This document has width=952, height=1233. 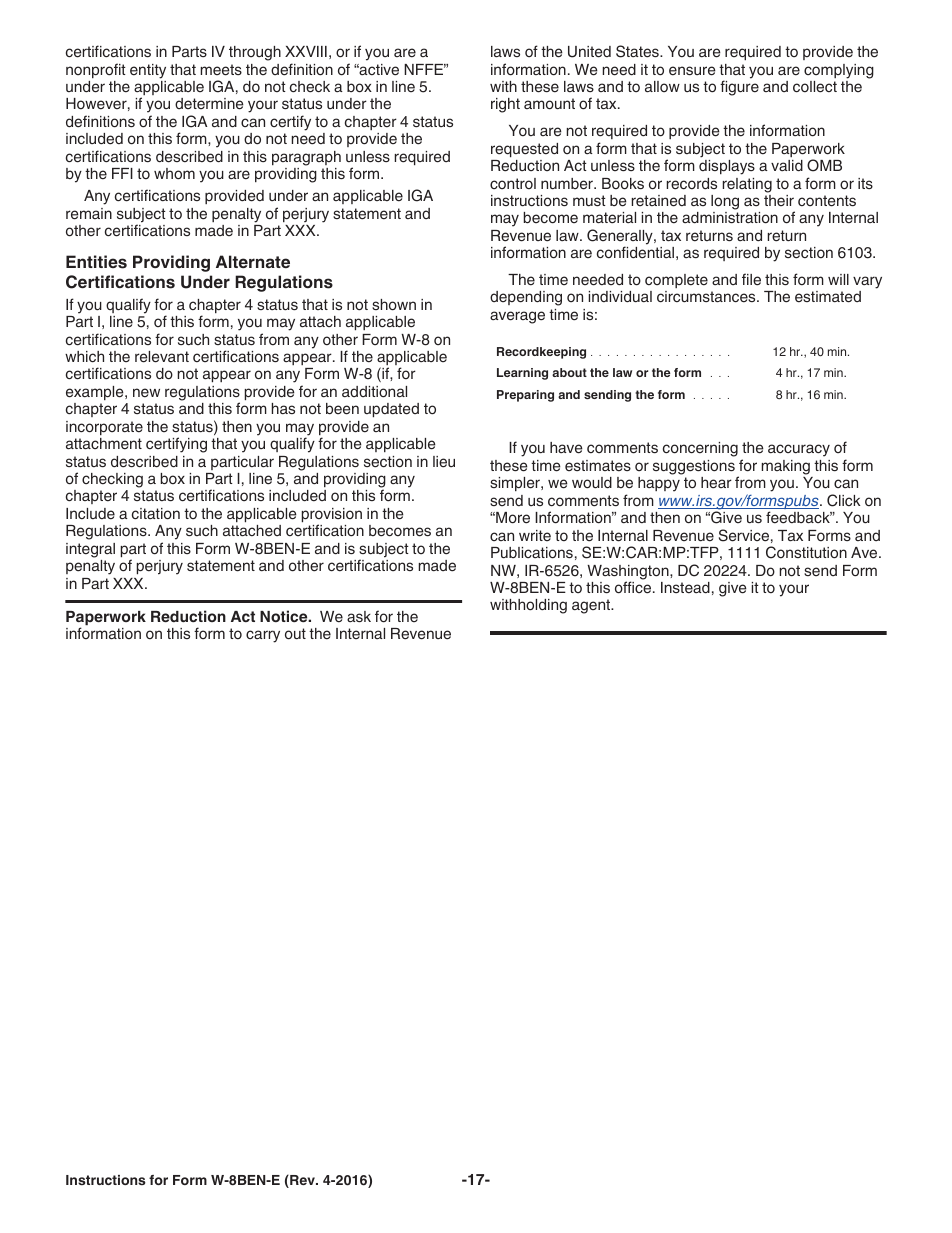 I want to click on estimated, so click(x=828, y=297).
